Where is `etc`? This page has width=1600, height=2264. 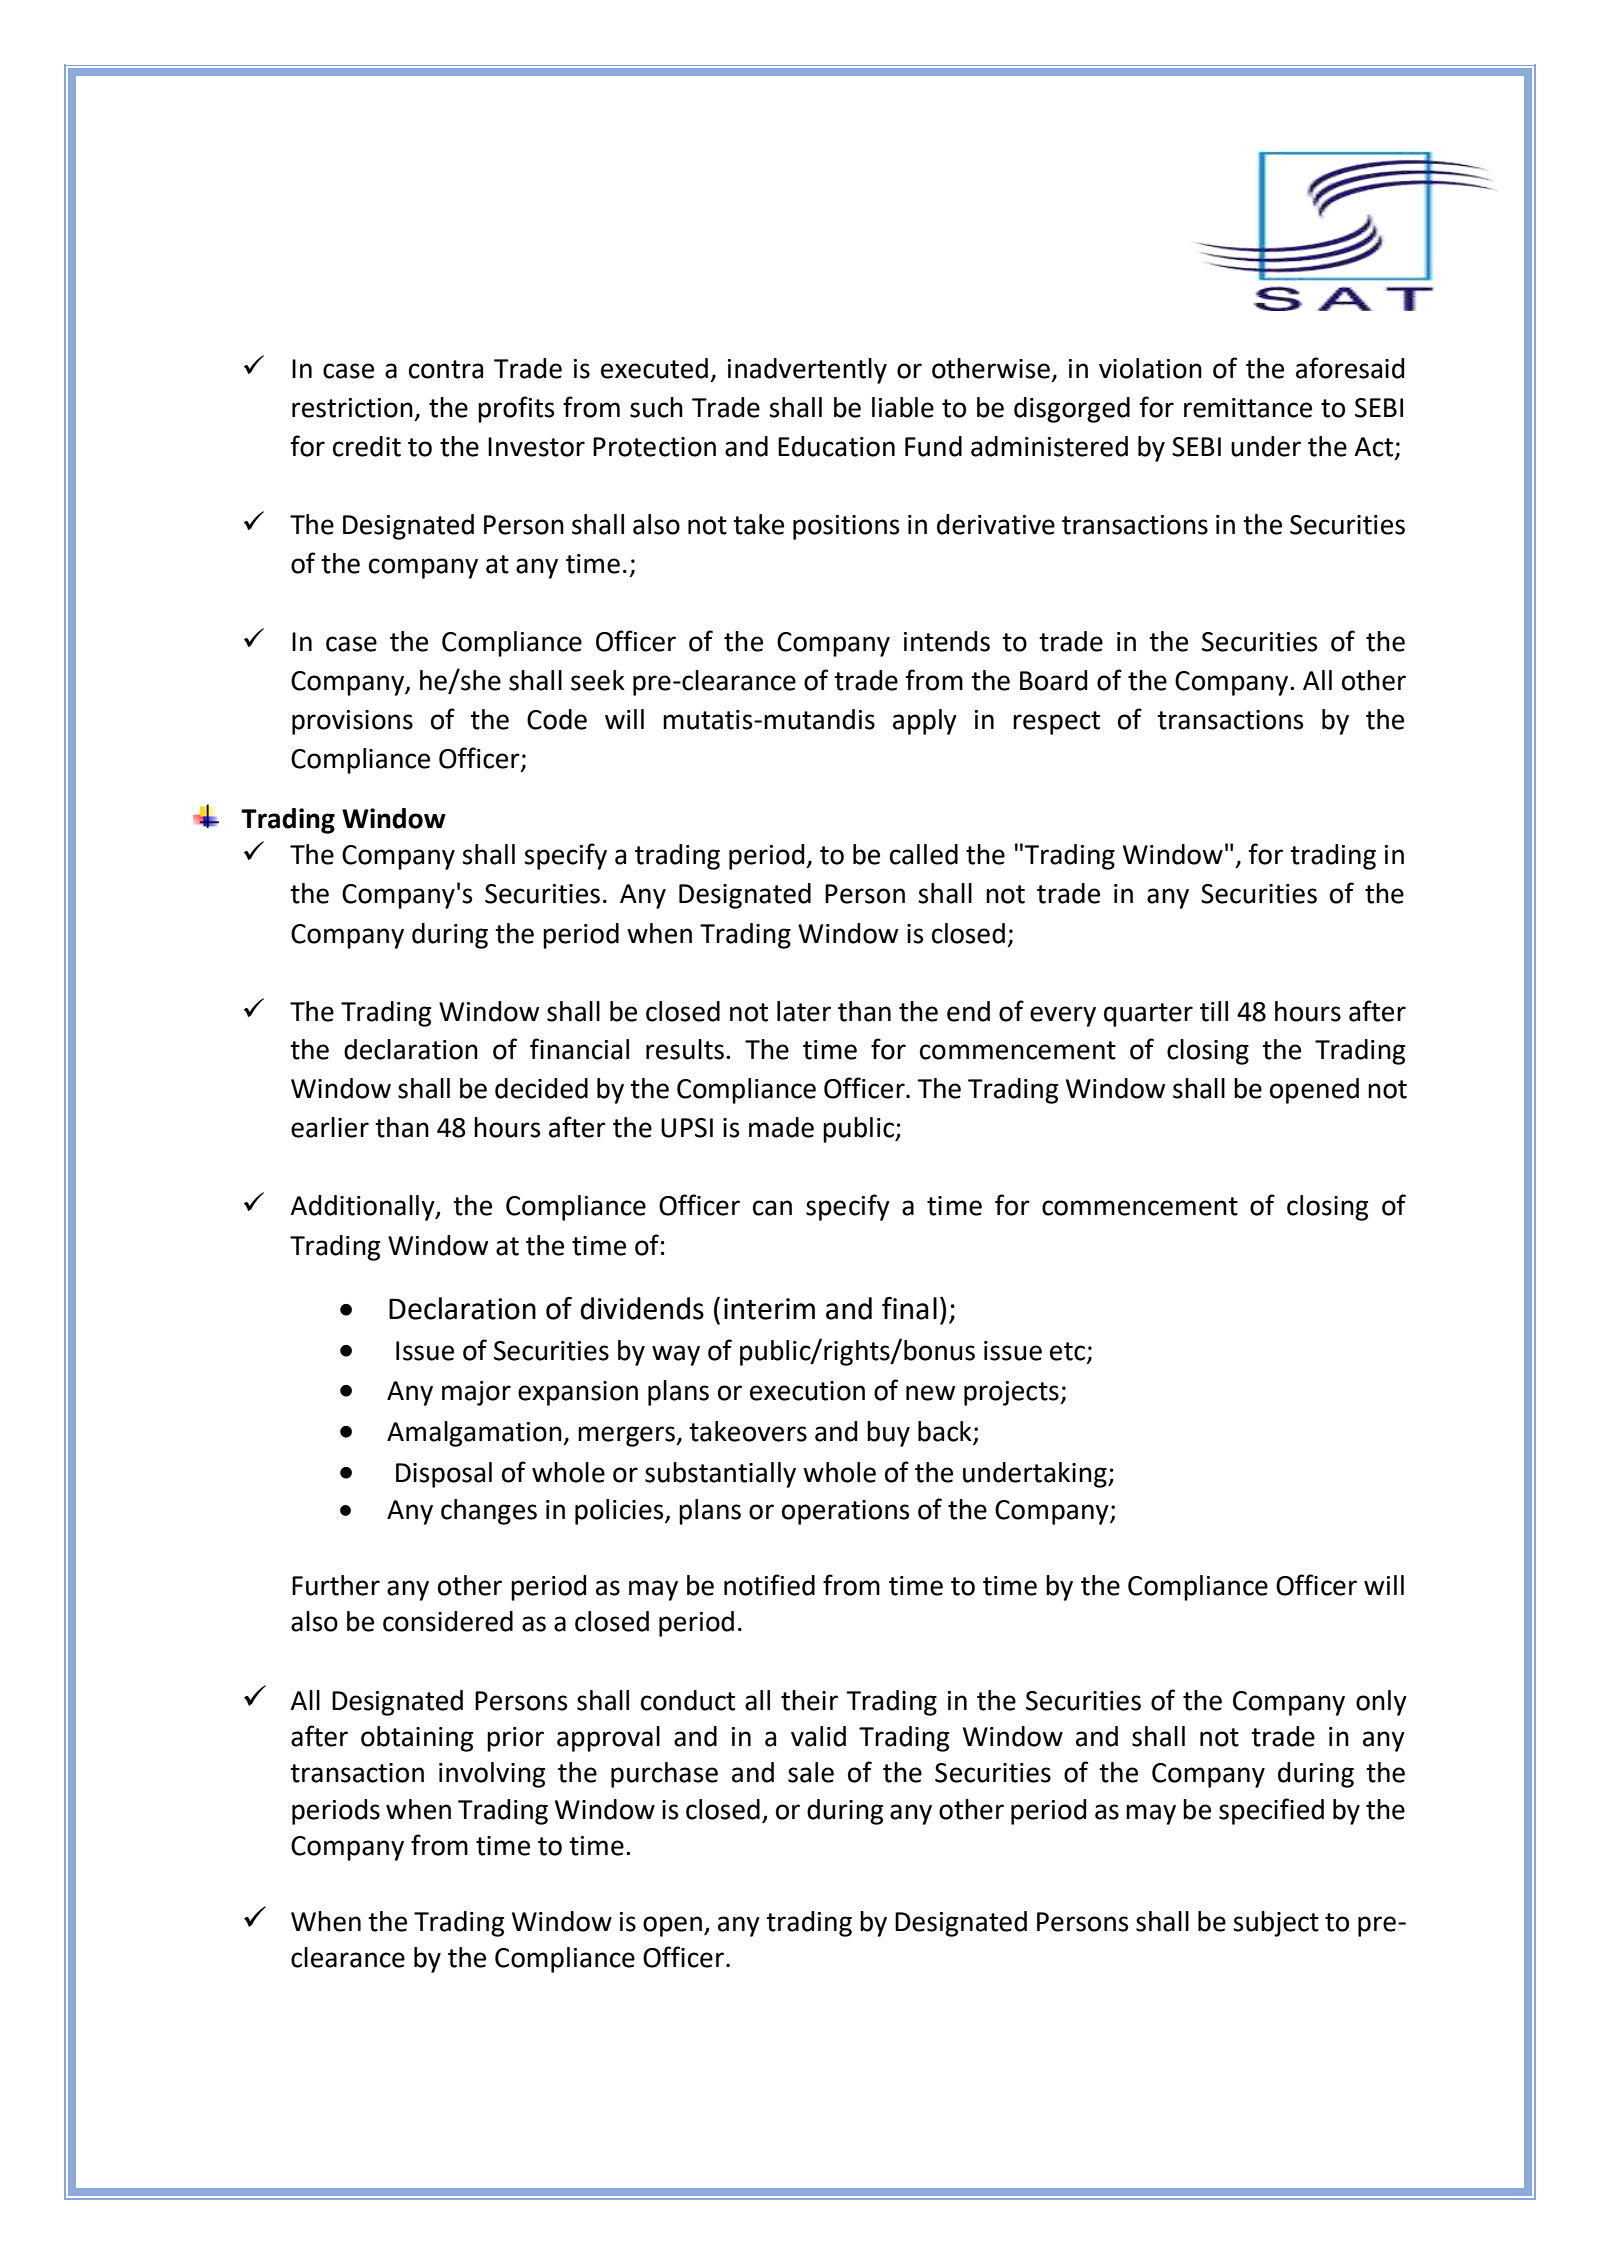 etc is located at coordinates (1069, 1352).
